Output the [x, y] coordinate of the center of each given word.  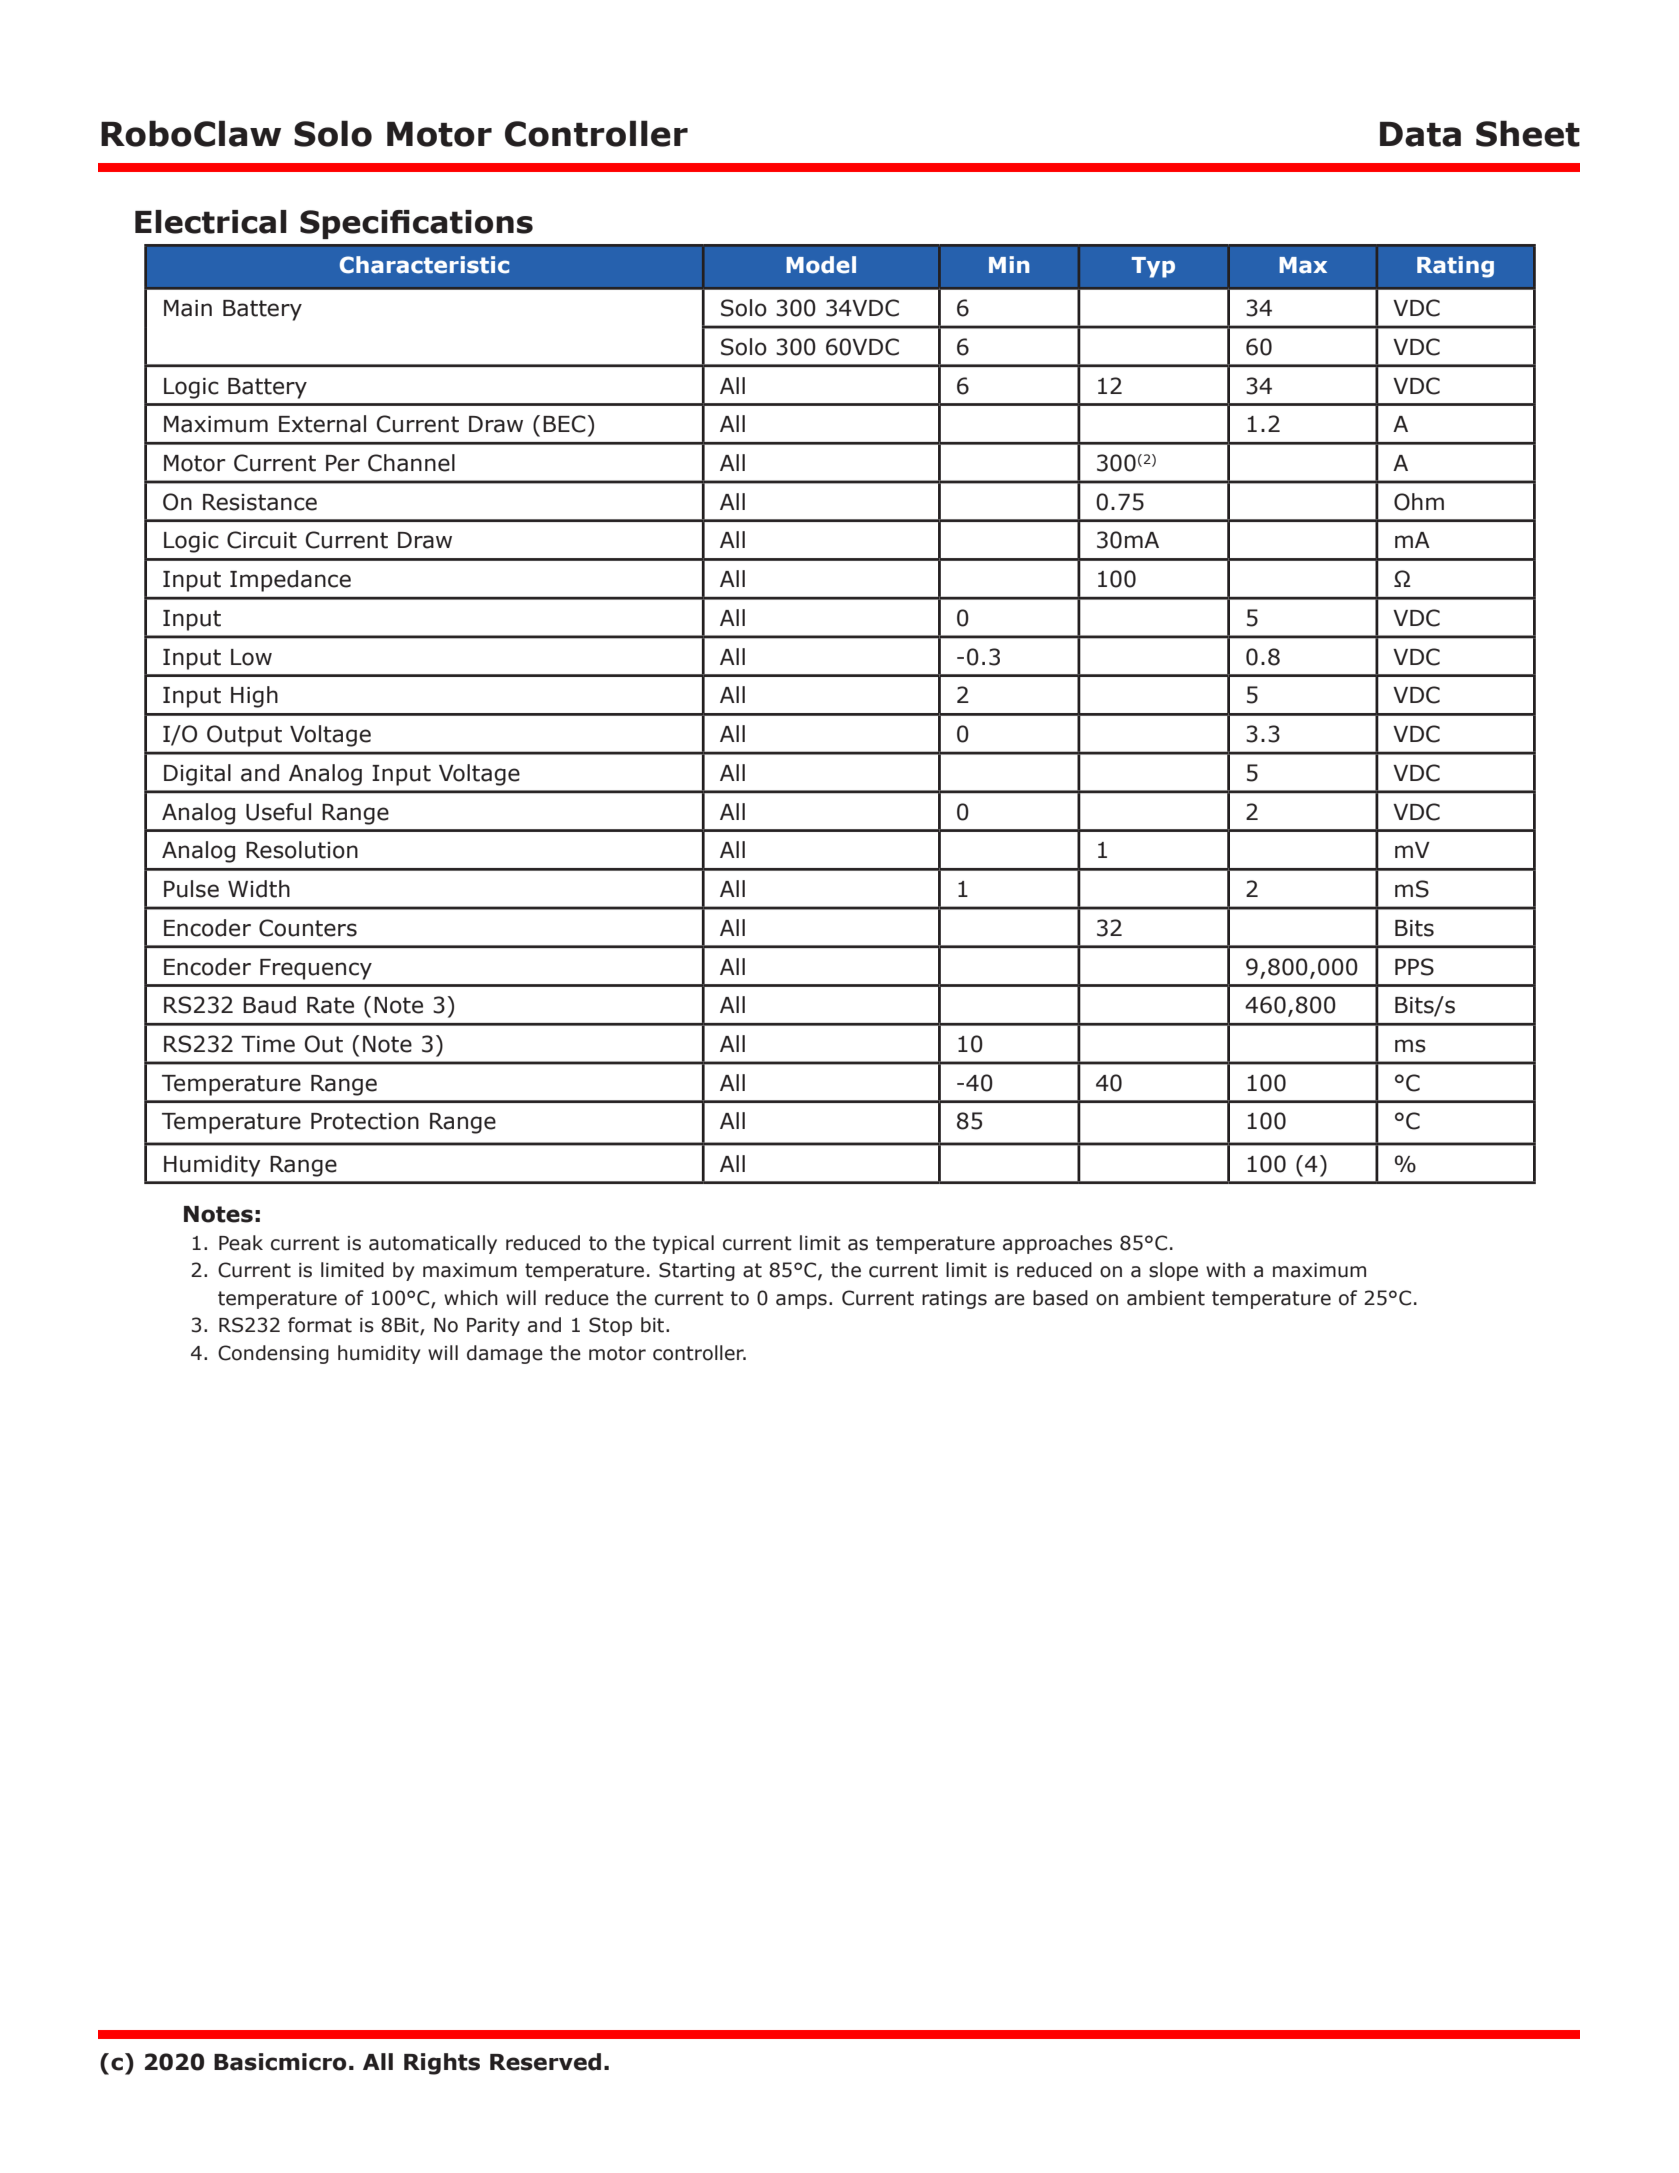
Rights [442, 2064]
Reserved [545, 2062]
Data [1420, 134]
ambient [1166, 1298]
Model [821, 265]
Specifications [416, 224]
